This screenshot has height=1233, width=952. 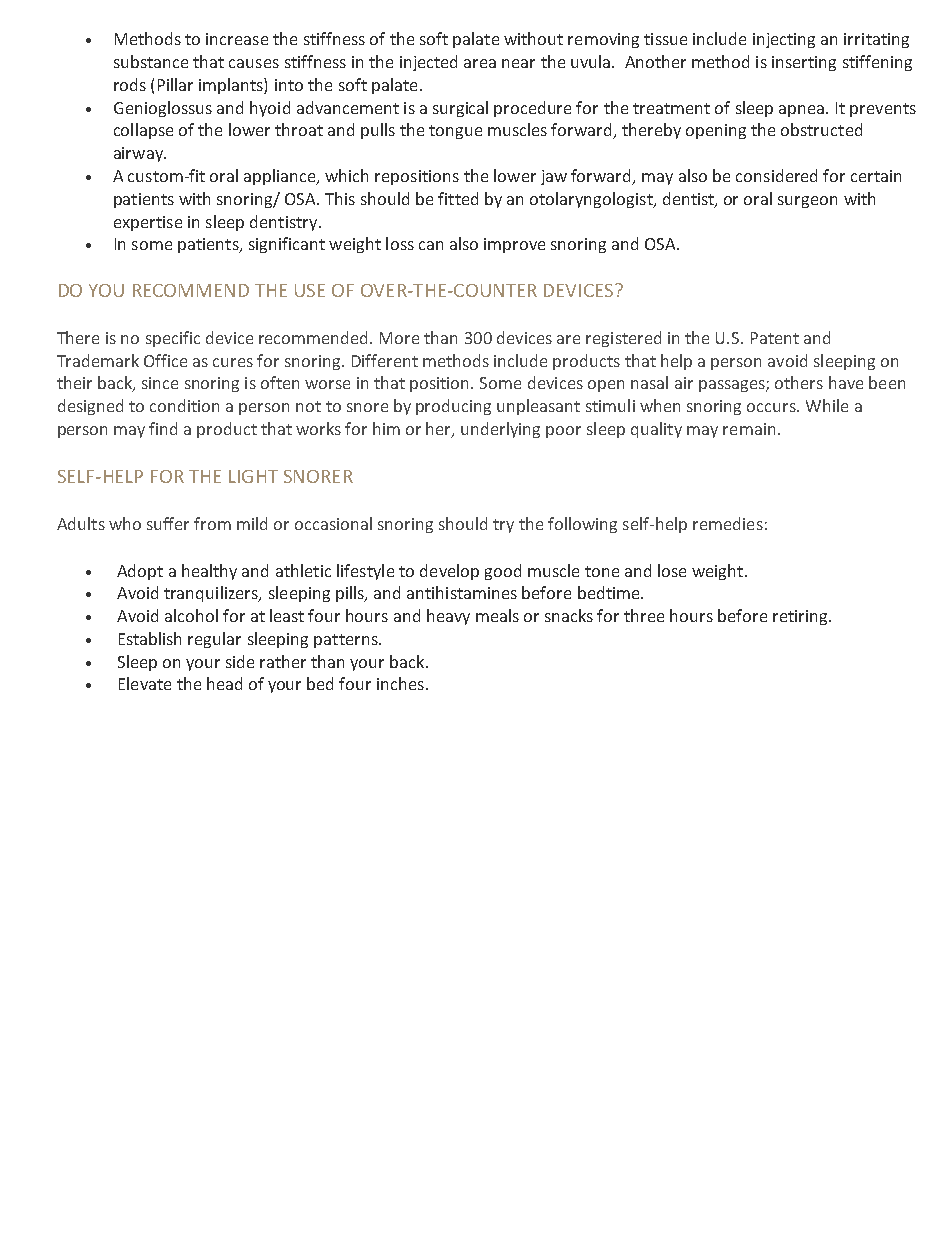 What do you see at coordinates (500, 430) in the screenshot?
I see `underlying` at bounding box center [500, 430].
